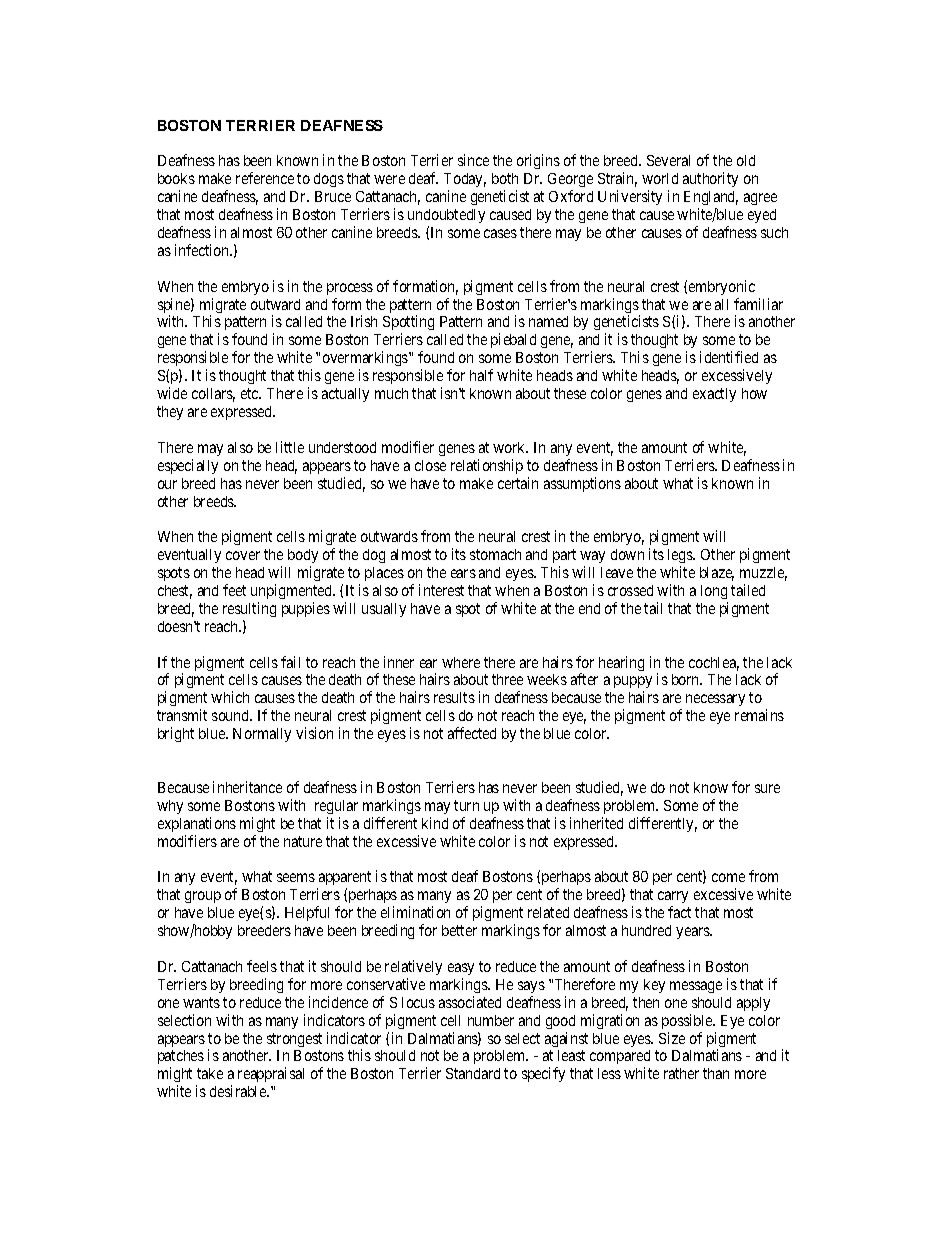 This document has width=952, height=1233. Describe the element at coordinates (681, 558) in the document. I see `legs` at that location.
